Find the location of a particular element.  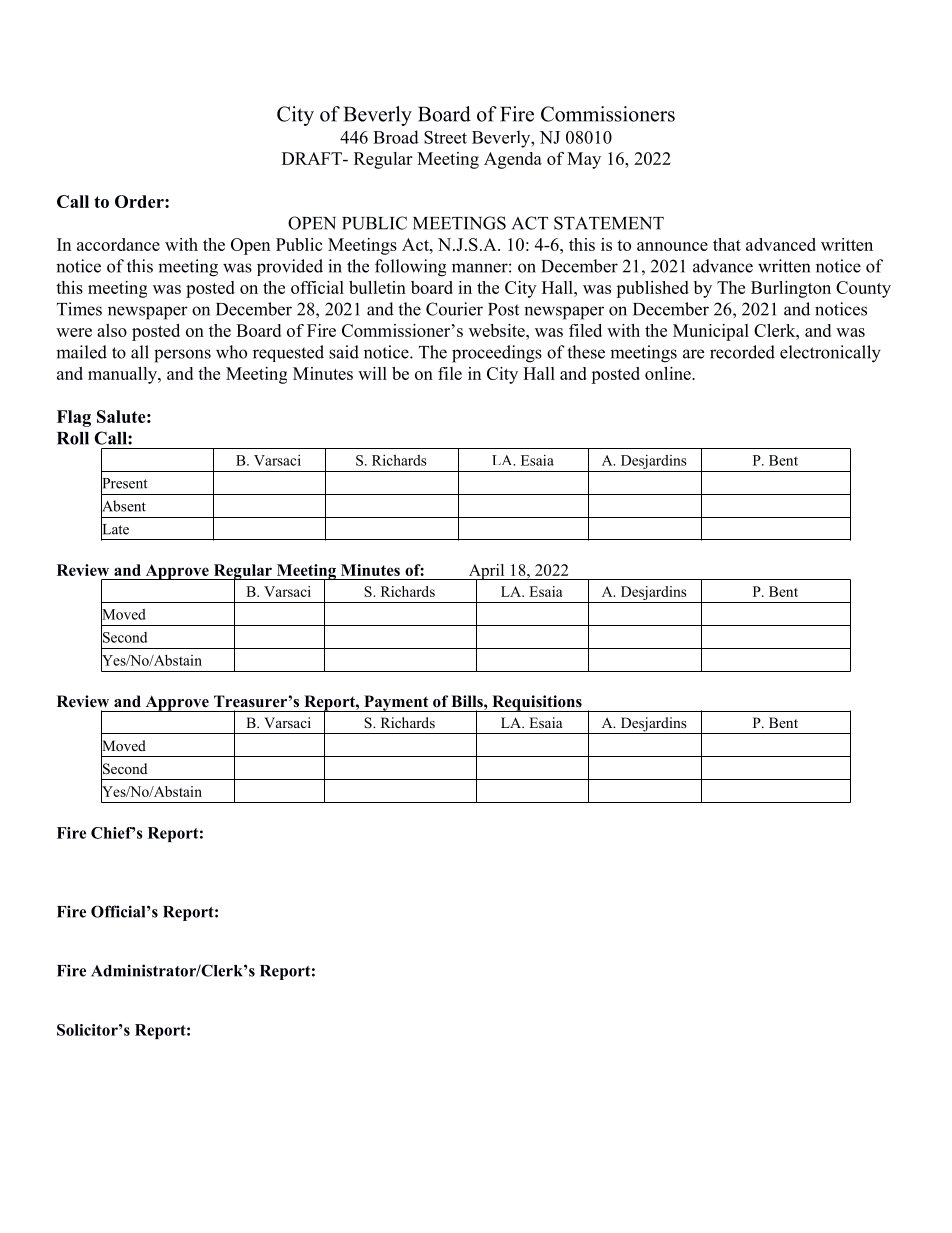

Order is located at coordinates (140, 201).
